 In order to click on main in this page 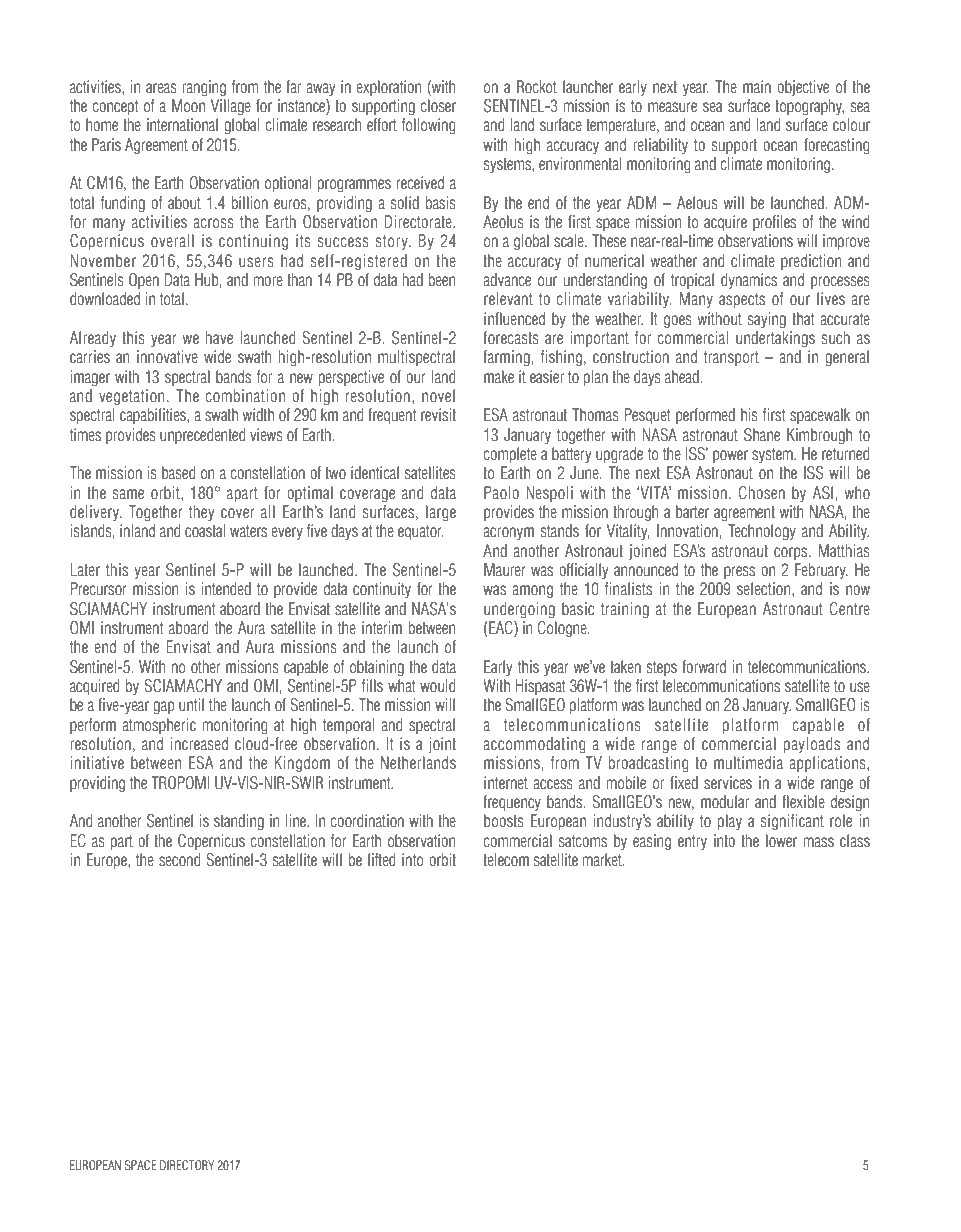, I will do `click(757, 86)`.
